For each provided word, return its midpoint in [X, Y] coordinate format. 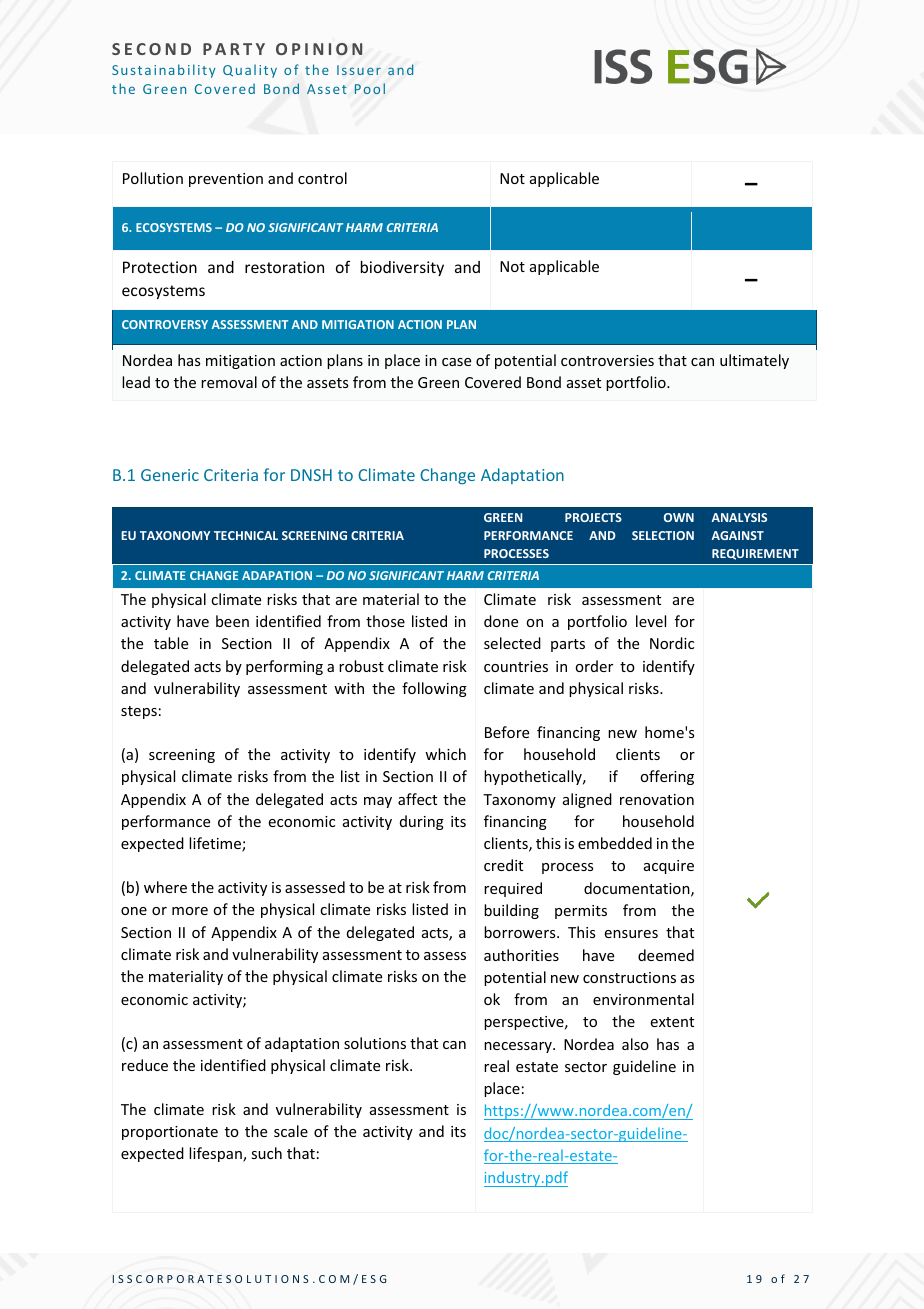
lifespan [216, 1154]
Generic [170, 475]
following [434, 689]
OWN [679, 517]
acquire [669, 867]
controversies [607, 360]
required [513, 889]
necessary [519, 1047]
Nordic [672, 643]
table [171, 643]
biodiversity [402, 268]
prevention [226, 180]
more [190, 911]
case [456, 362]
